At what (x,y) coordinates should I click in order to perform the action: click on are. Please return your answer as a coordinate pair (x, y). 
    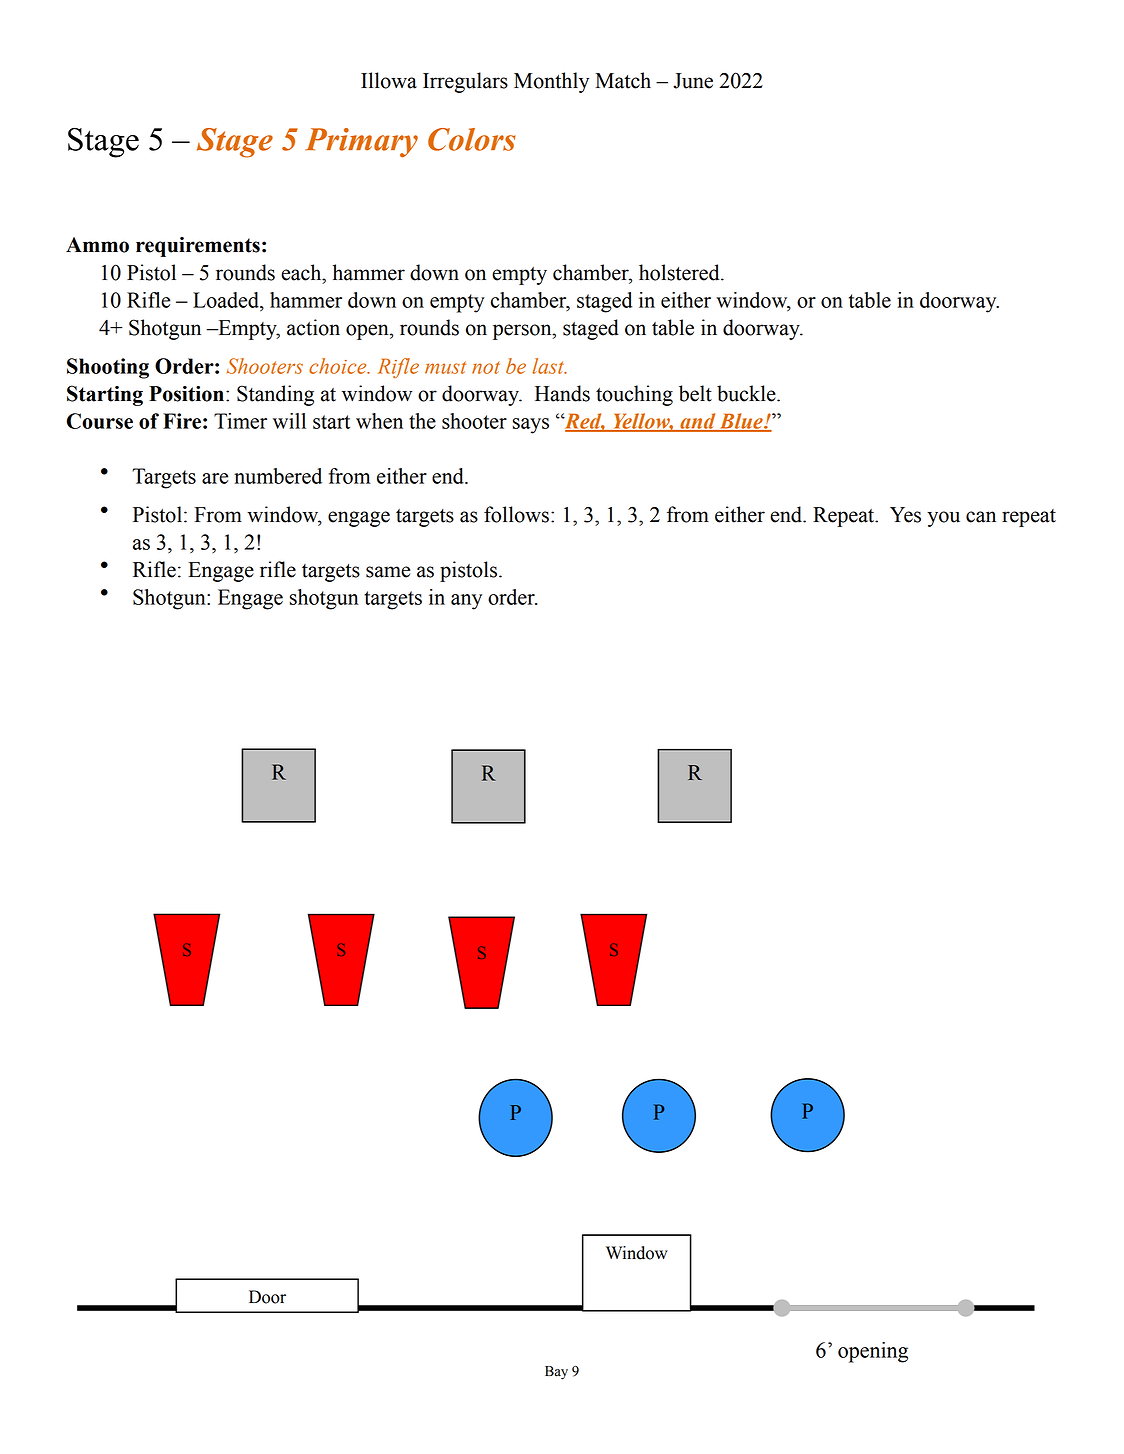
    Looking at the image, I should click on (215, 478).
